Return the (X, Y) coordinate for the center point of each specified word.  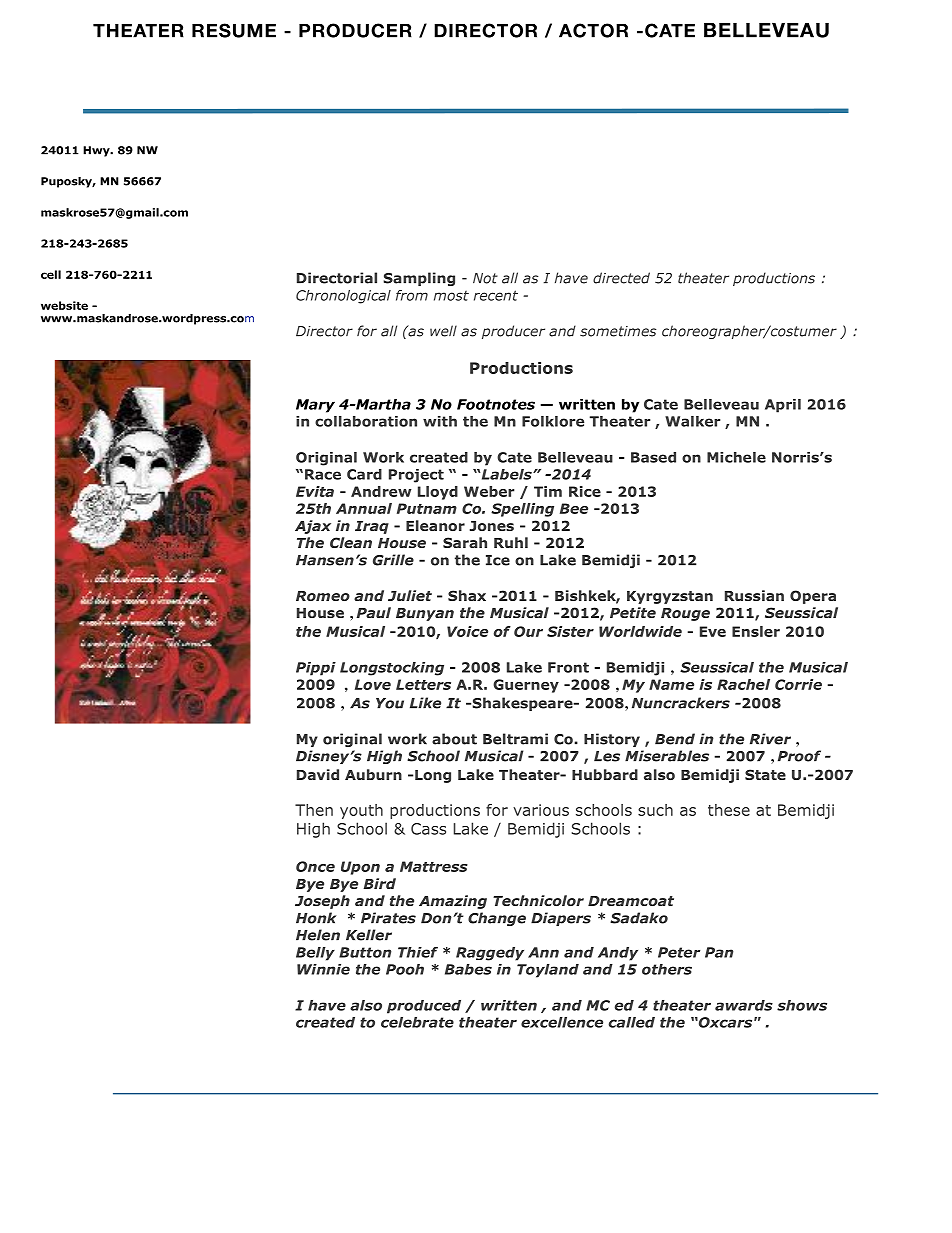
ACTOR (593, 30)
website (64, 305)
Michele (736, 457)
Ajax (313, 527)
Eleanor (435, 525)
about (454, 739)
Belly (315, 954)
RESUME (234, 30)
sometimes (618, 331)
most (451, 296)
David (318, 774)
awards (744, 1005)
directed (621, 278)
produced (424, 1007)
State (765, 774)
